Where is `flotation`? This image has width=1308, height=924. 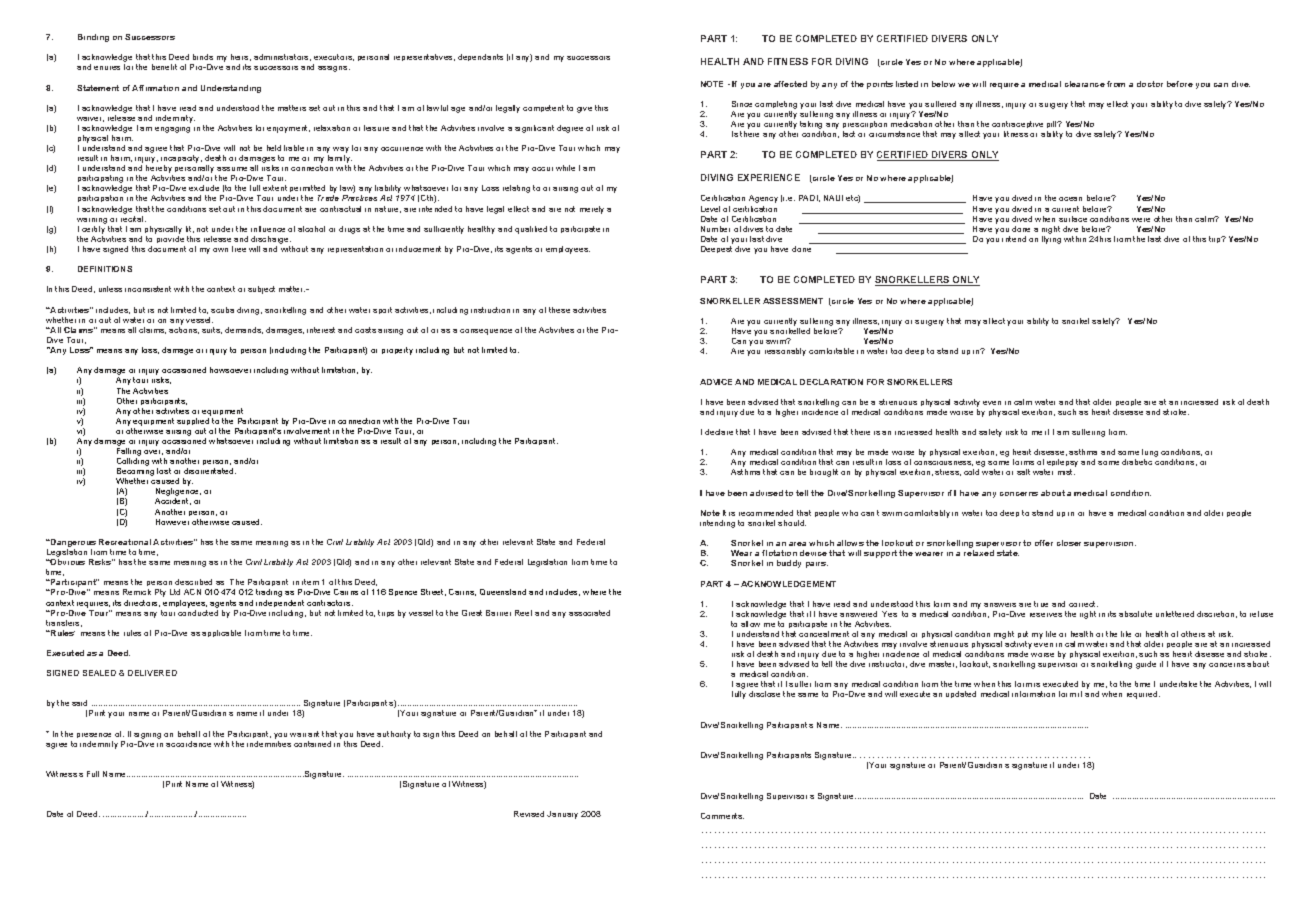 flotation is located at coordinates (779, 553).
